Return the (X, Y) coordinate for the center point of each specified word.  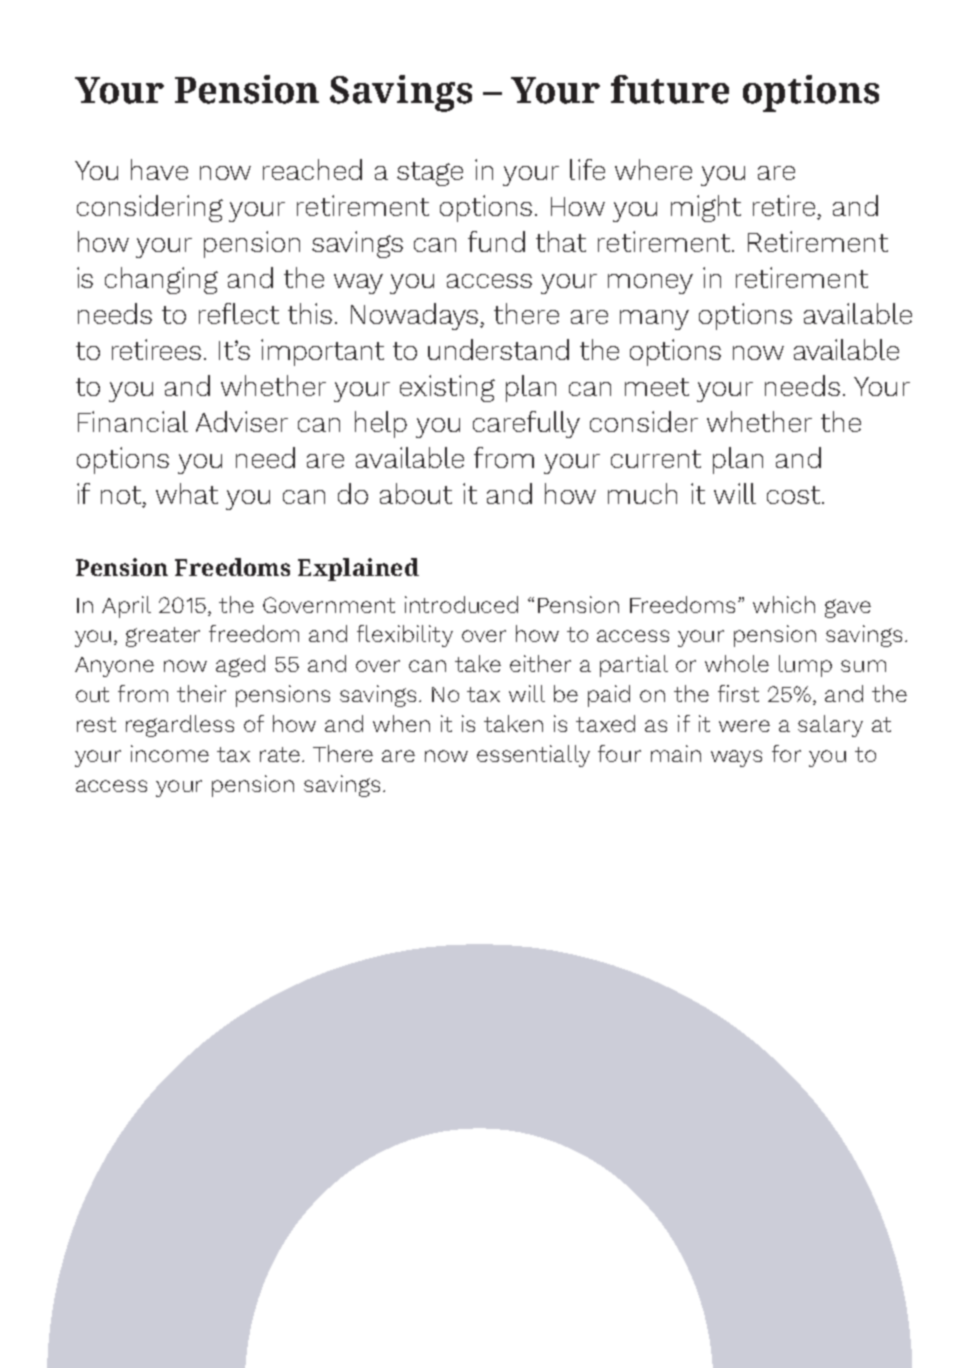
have (159, 169)
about (416, 493)
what (187, 493)
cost (793, 495)
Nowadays (416, 316)
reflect (239, 313)
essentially (533, 756)
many (654, 320)
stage (430, 174)
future (670, 89)
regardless (180, 726)
